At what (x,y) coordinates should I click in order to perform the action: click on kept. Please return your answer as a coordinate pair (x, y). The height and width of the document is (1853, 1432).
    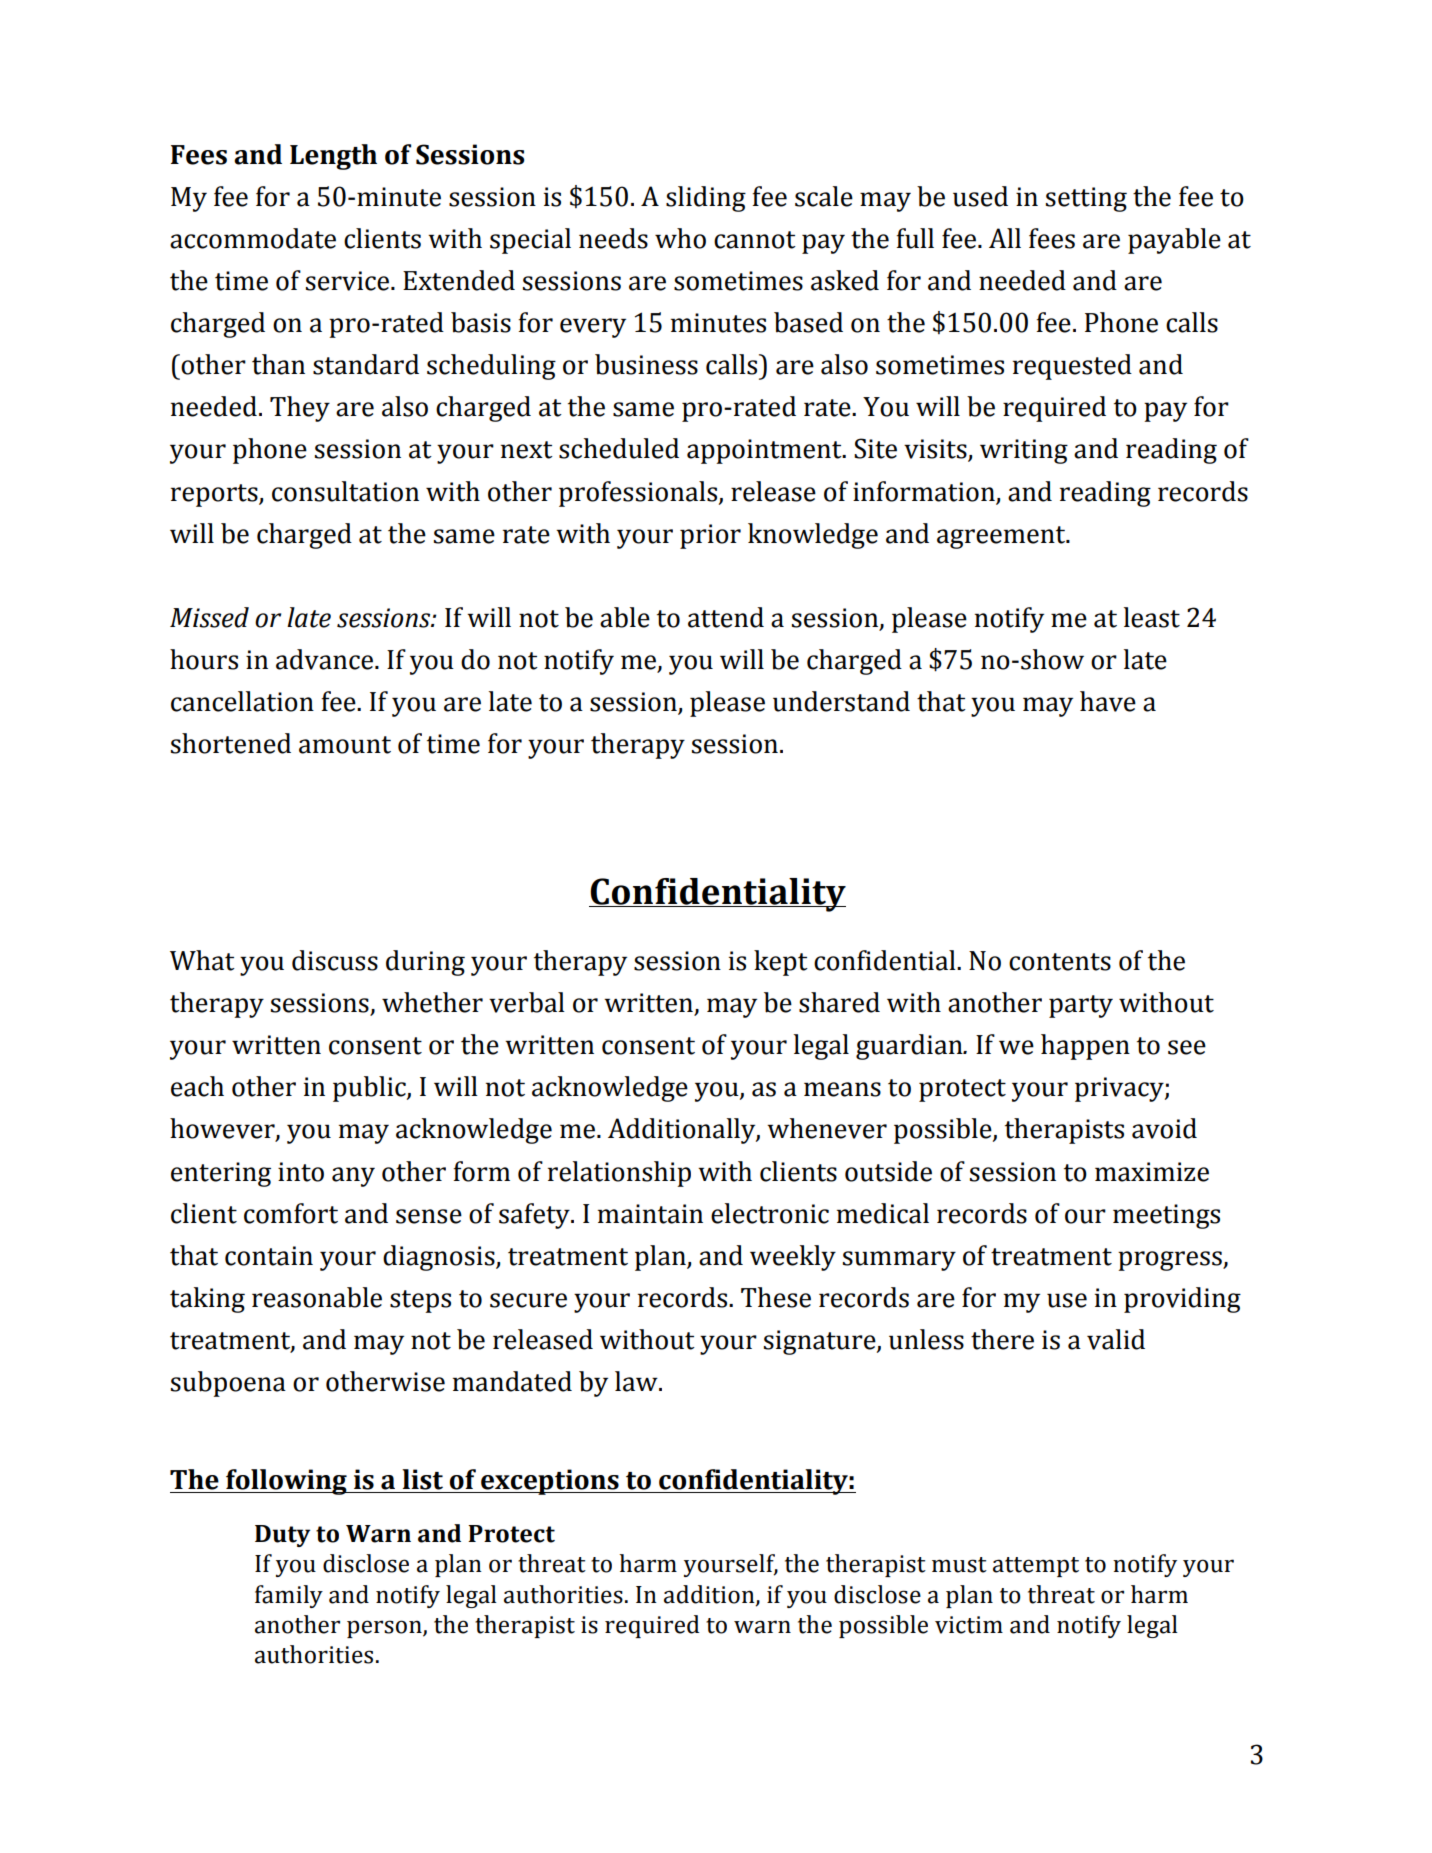
    Looking at the image, I should click on (781, 963).
